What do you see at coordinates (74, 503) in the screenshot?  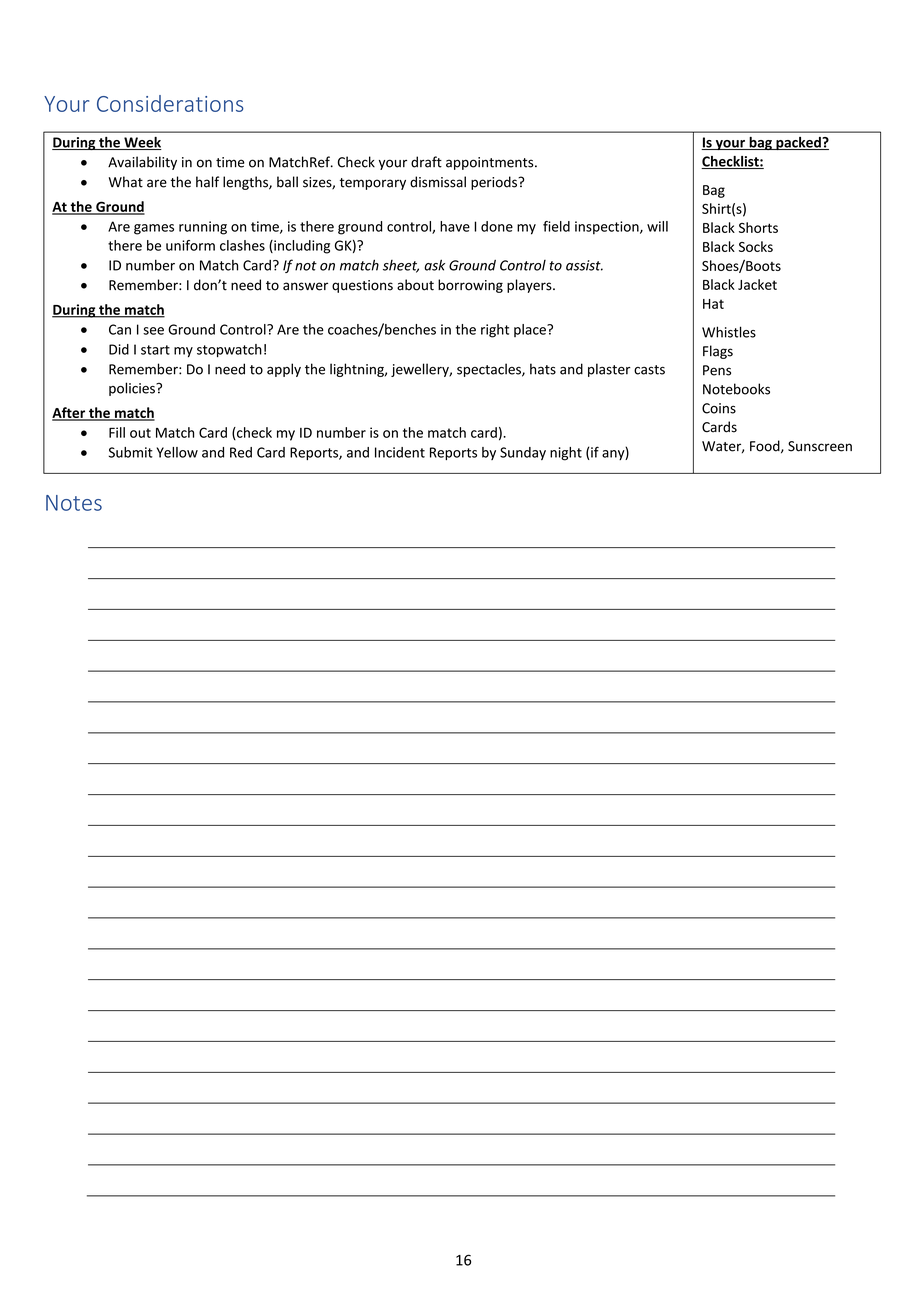 I see `Notes` at bounding box center [74, 503].
